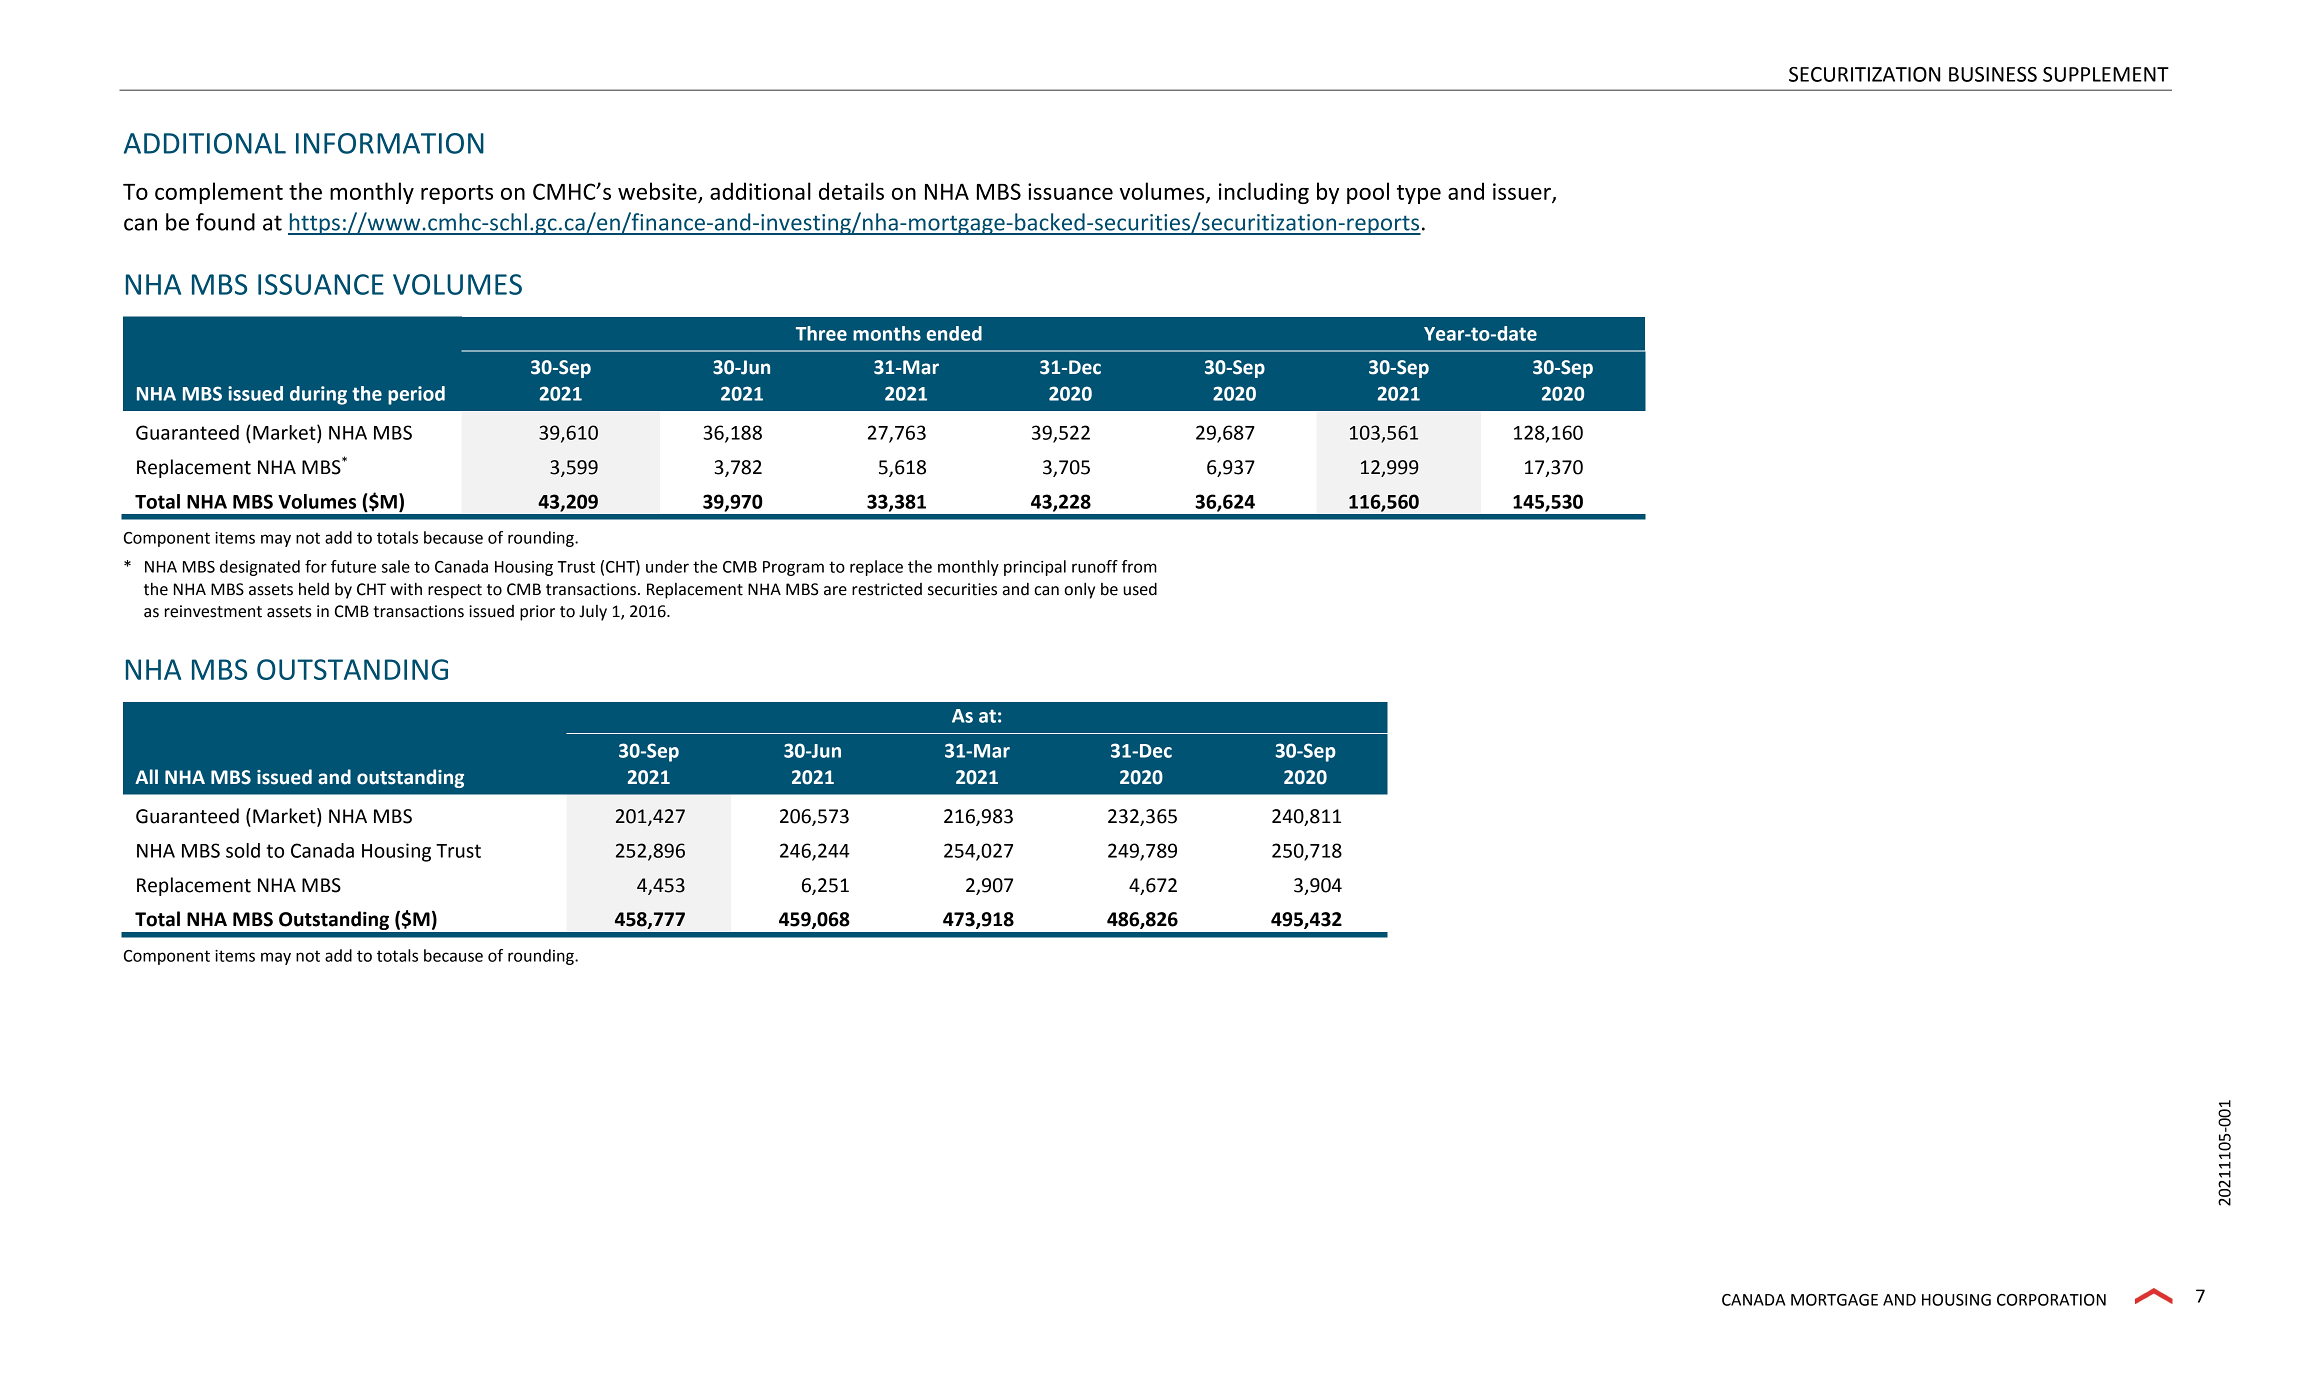 The height and width of the screenshot is (1395, 2298). What do you see at coordinates (1079, 590) in the screenshot?
I see `only` at bounding box center [1079, 590].
